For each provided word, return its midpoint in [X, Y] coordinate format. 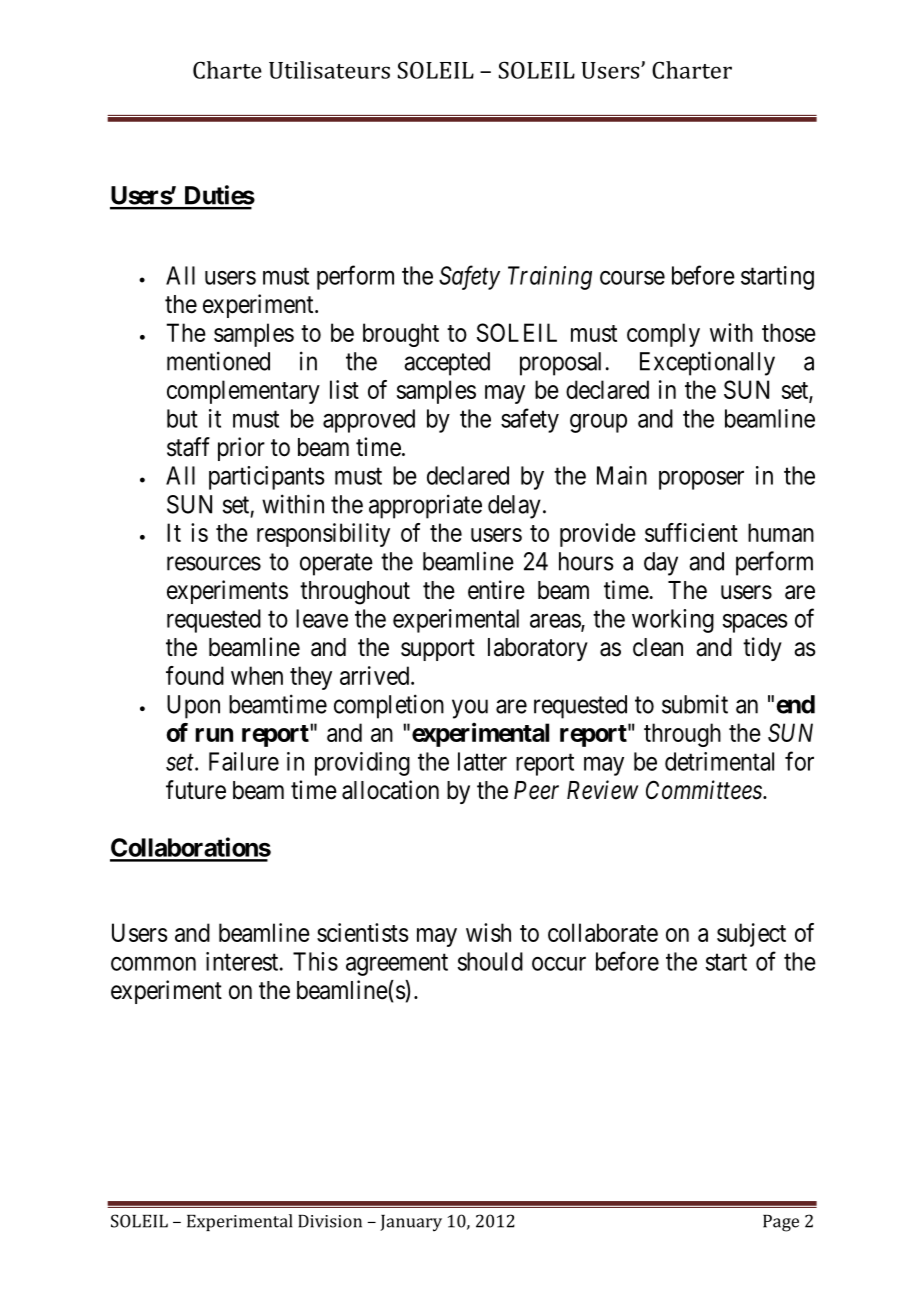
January [411, 1223]
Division [330, 1221]
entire [496, 590]
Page [781, 1223]
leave [322, 618]
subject [751, 935]
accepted [447, 364]
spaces [755, 623]
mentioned [218, 361]
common [153, 964]
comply [663, 335]
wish [488, 932]
